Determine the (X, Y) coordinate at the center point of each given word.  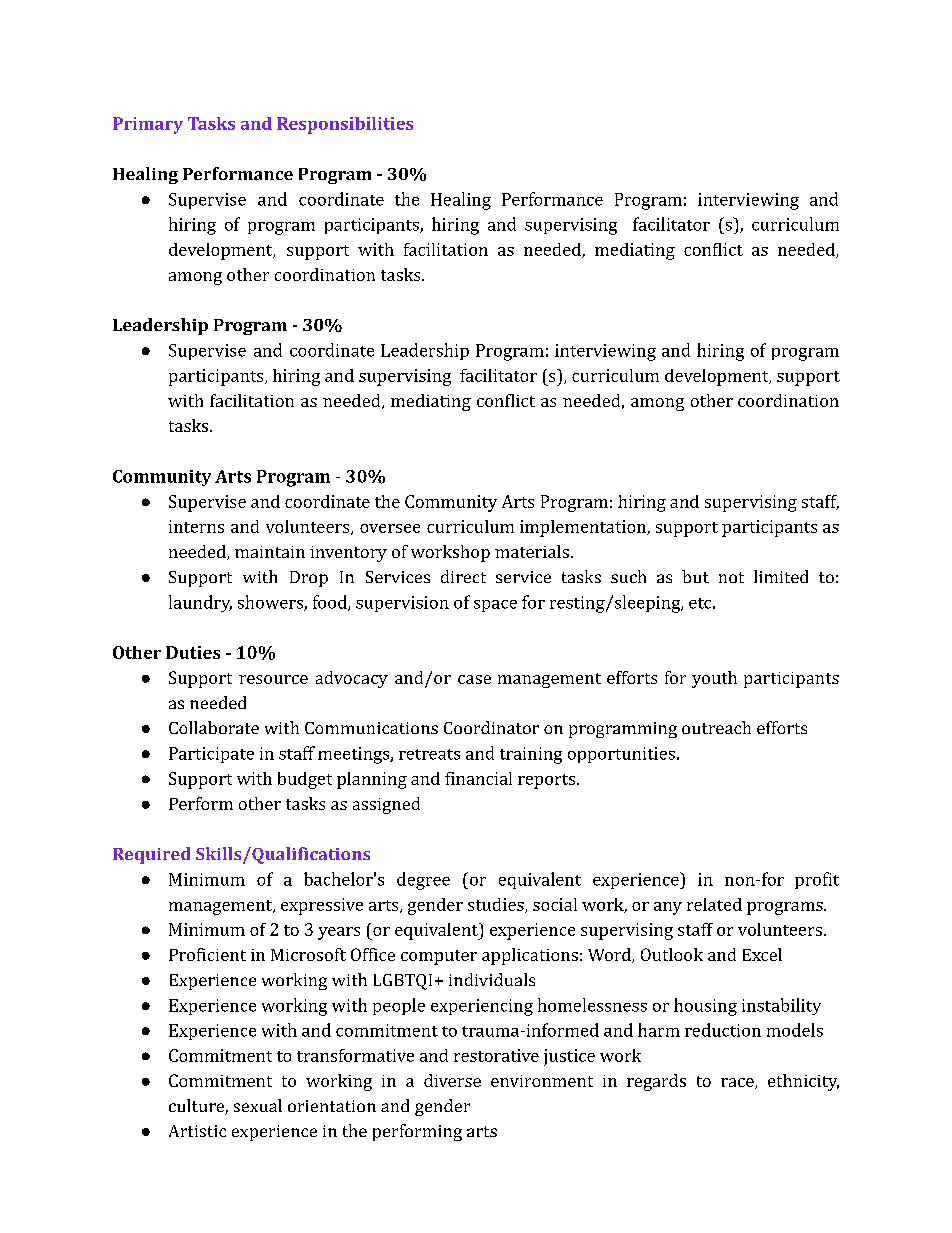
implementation (584, 528)
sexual (258, 1105)
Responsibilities (345, 125)
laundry (200, 603)
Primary (148, 125)
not (731, 577)
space (495, 606)
